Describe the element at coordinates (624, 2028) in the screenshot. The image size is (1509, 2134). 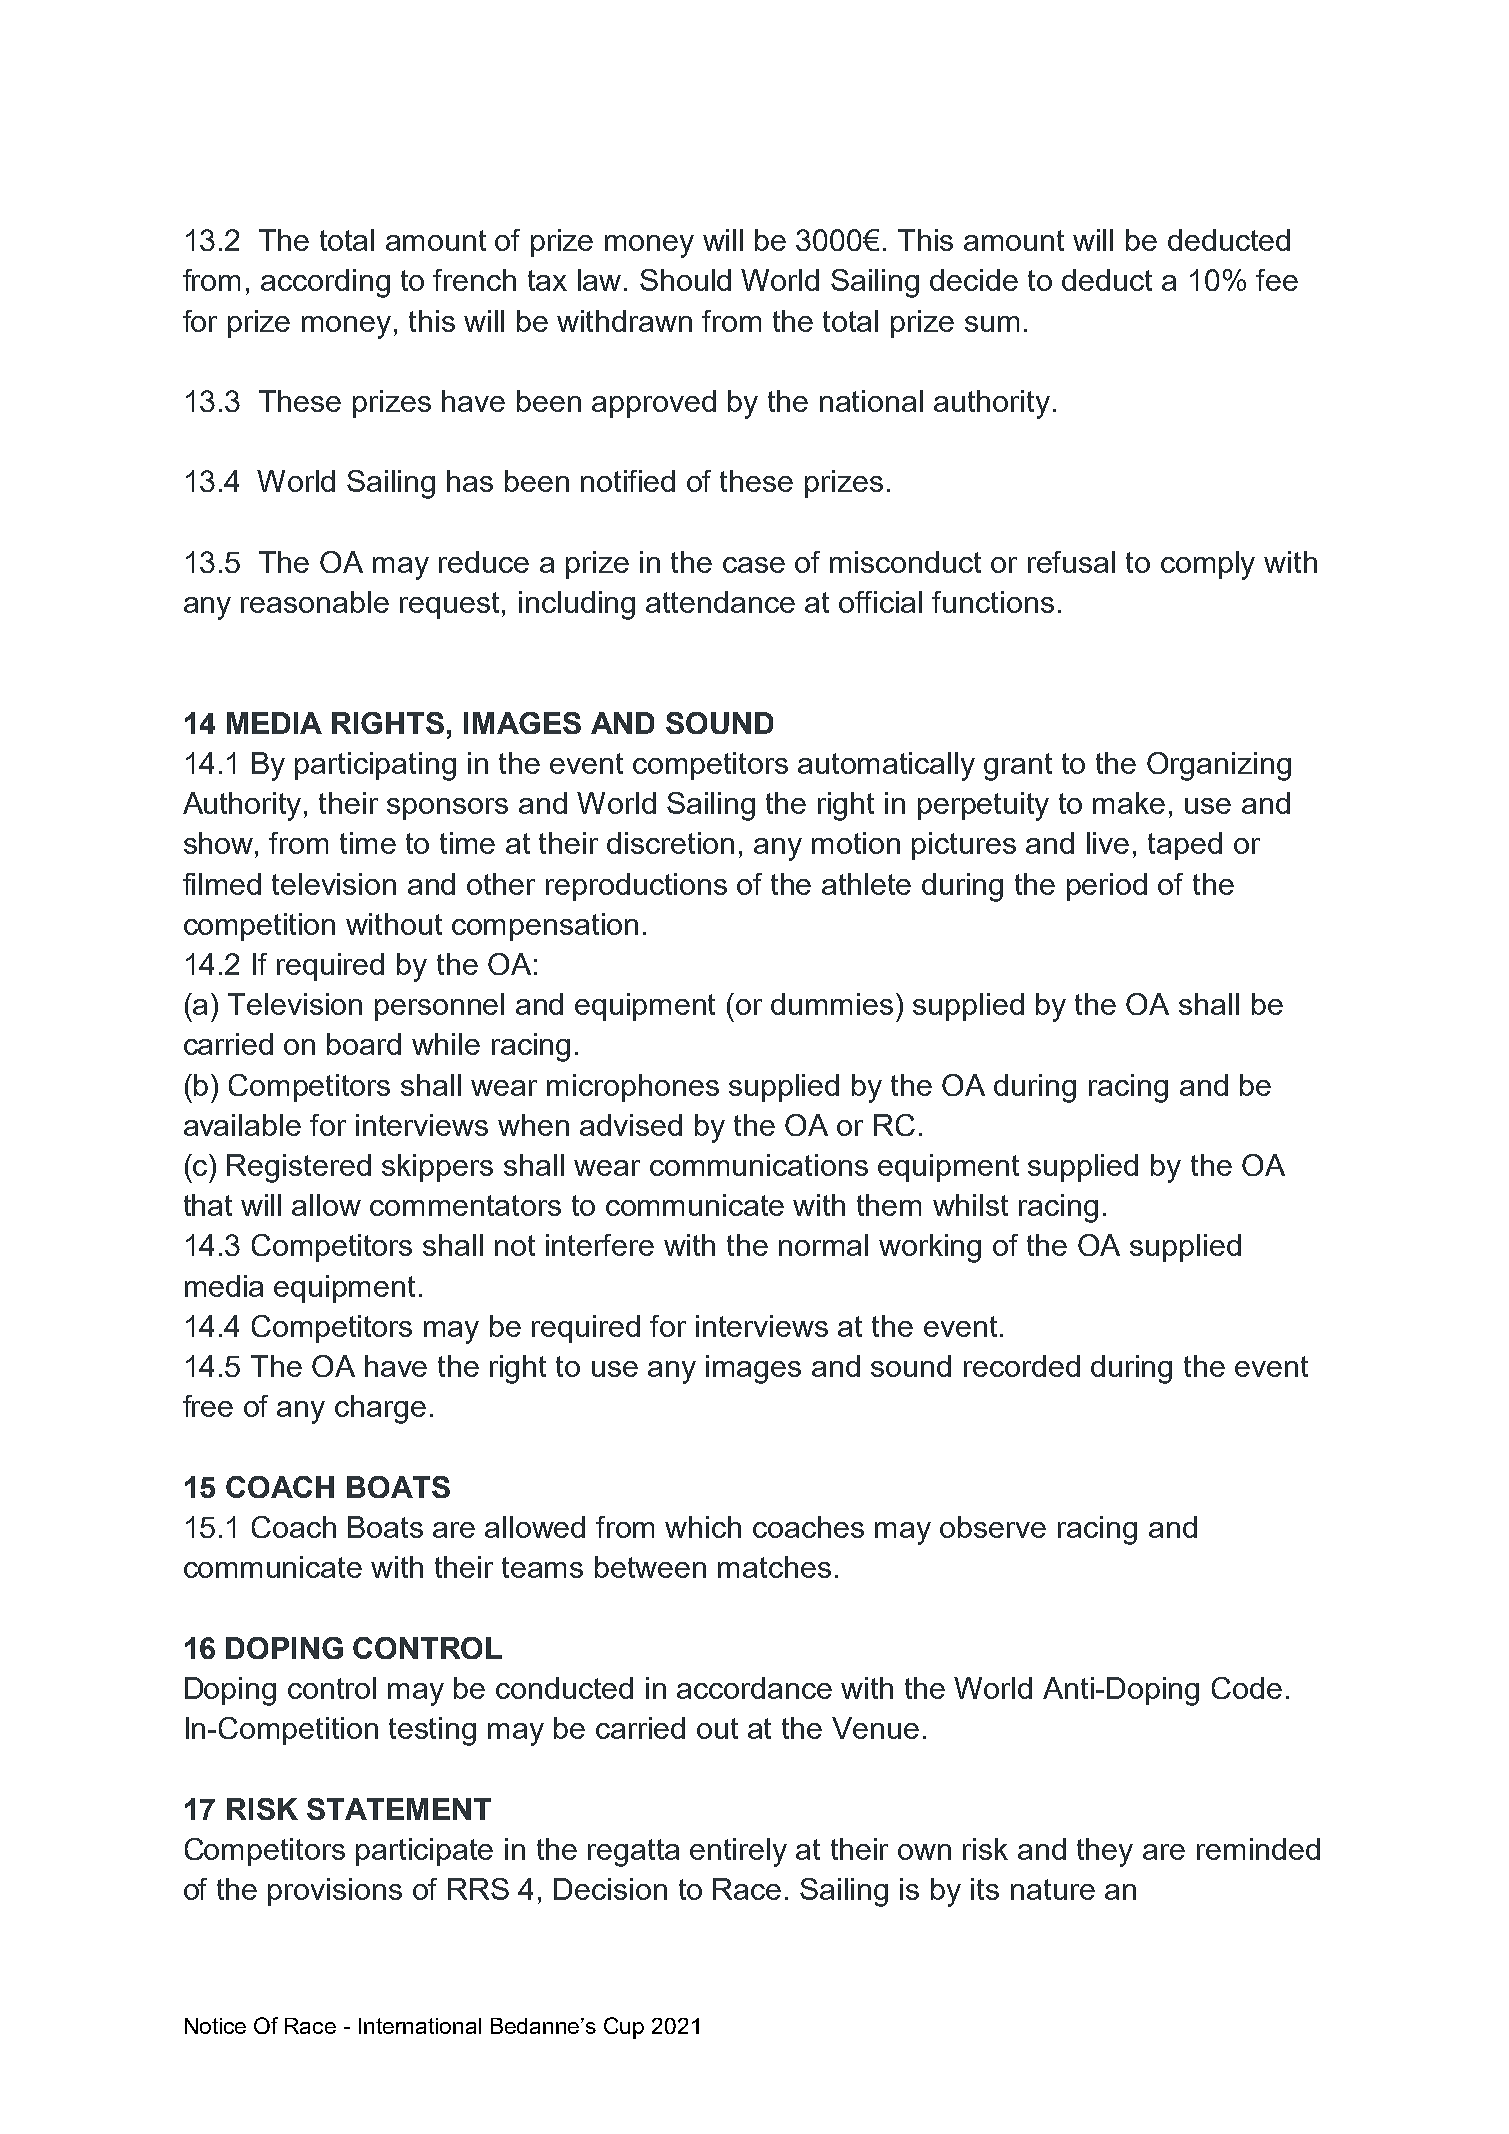
I see `Cup` at that location.
